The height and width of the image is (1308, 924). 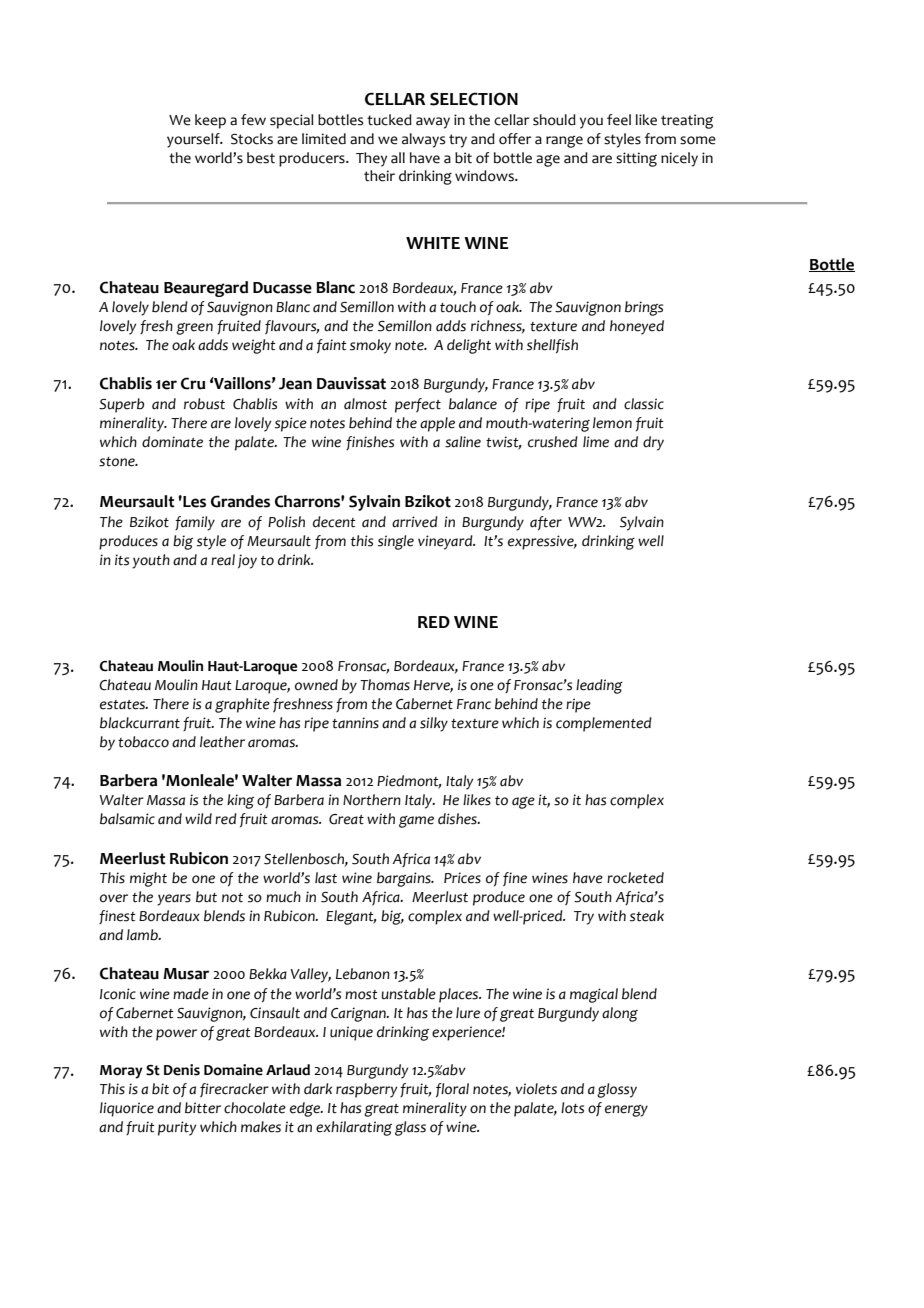 I want to click on steak, so click(x=647, y=916).
